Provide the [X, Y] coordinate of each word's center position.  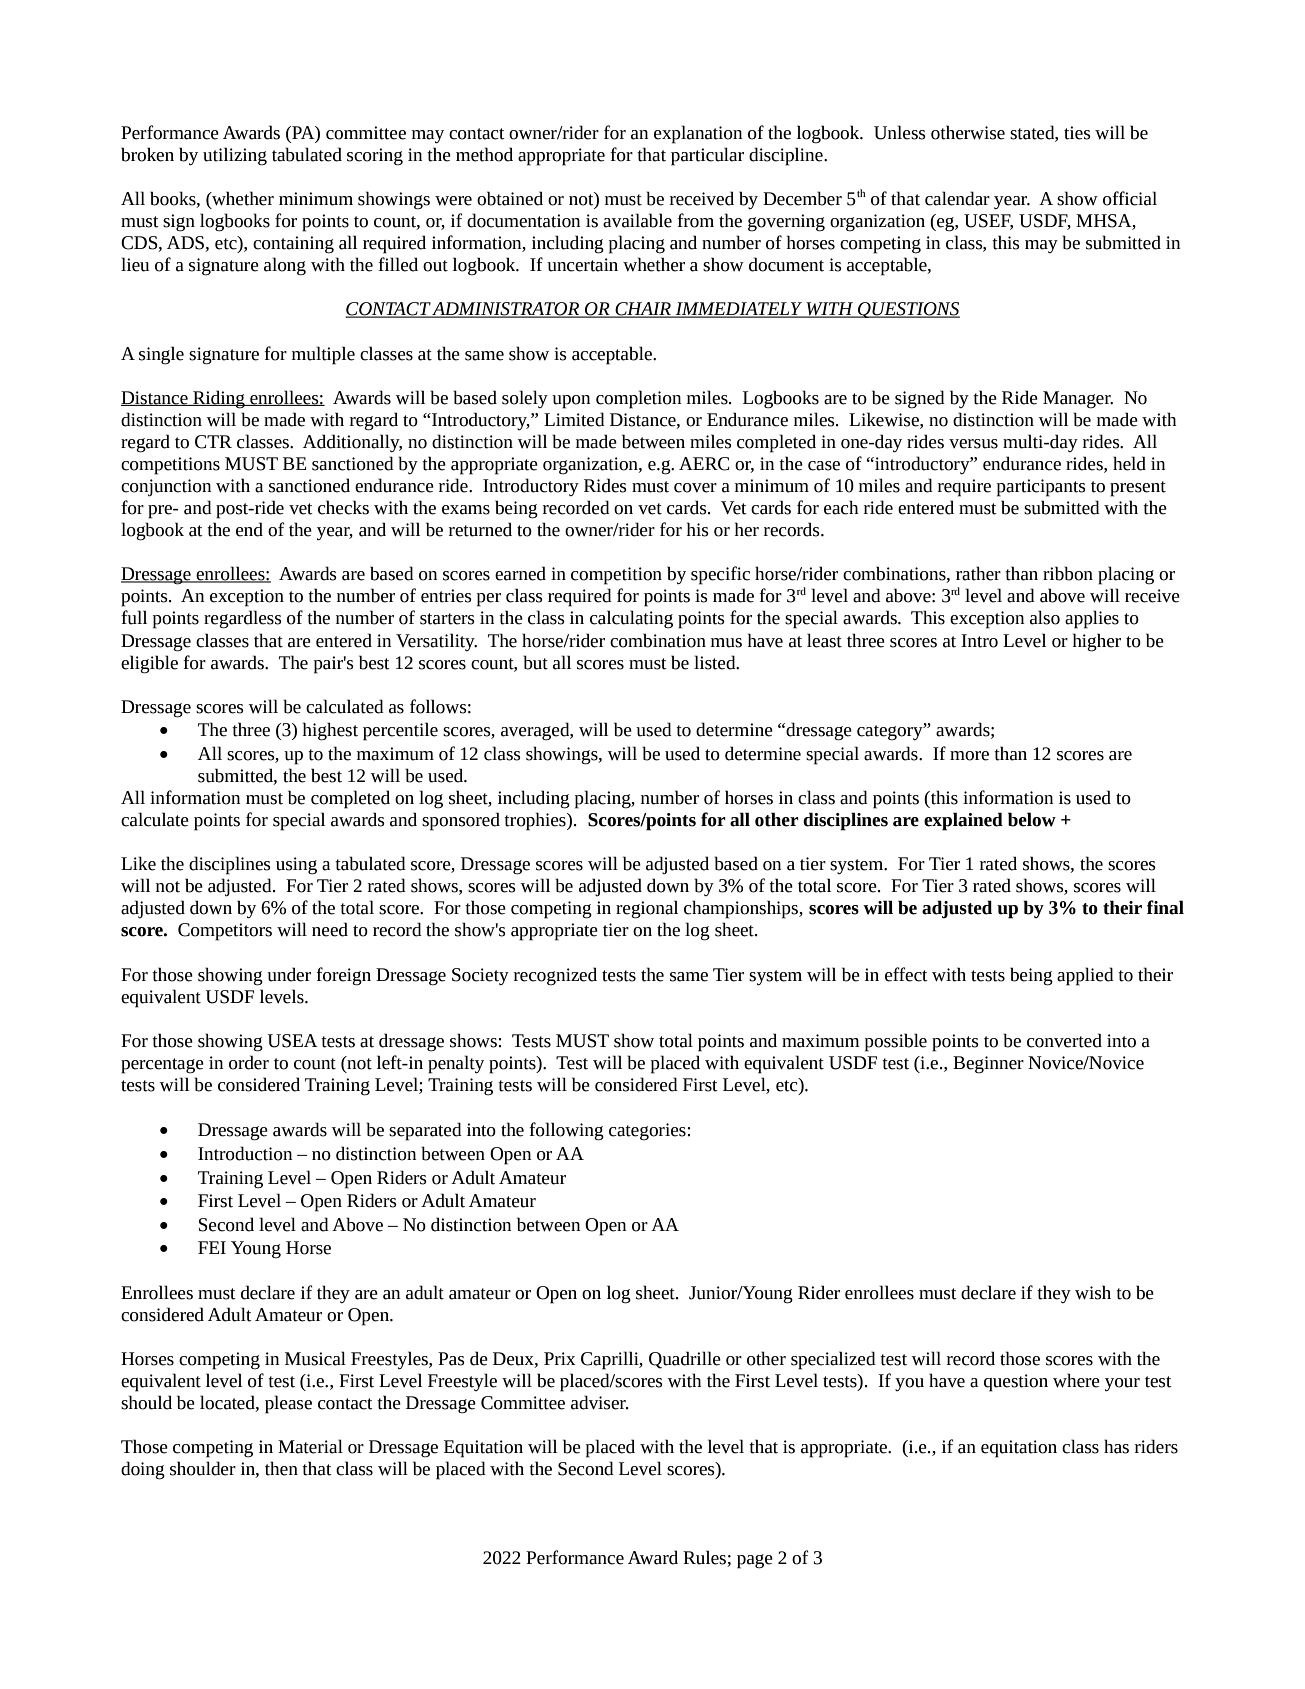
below [1032, 819]
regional [647, 909]
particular [707, 156]
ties [1077, 133]
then [281, 1468]
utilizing [235, 156]
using [296, 866]
